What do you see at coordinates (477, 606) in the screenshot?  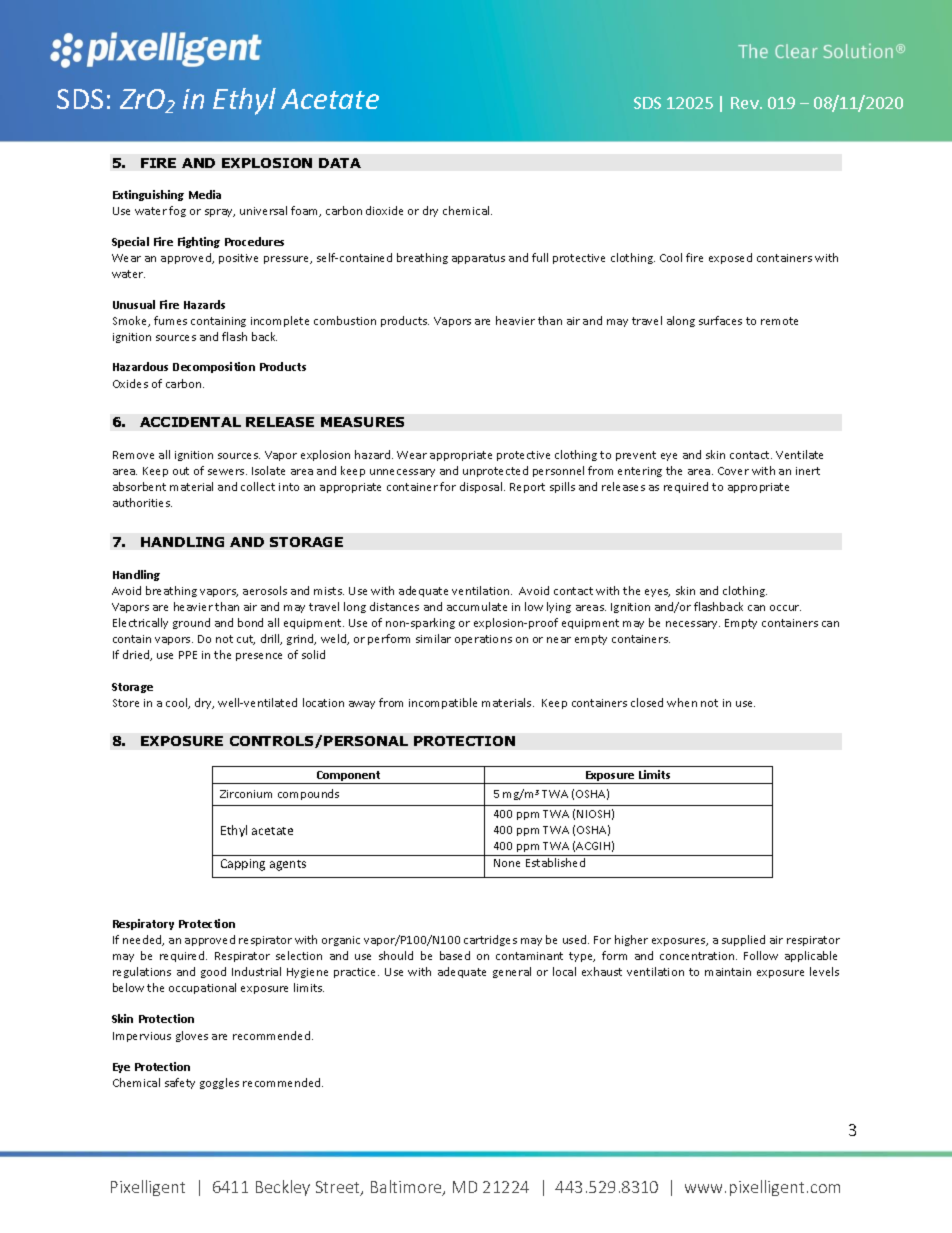 I see `accumulate` at bounding box center [477, 606].
